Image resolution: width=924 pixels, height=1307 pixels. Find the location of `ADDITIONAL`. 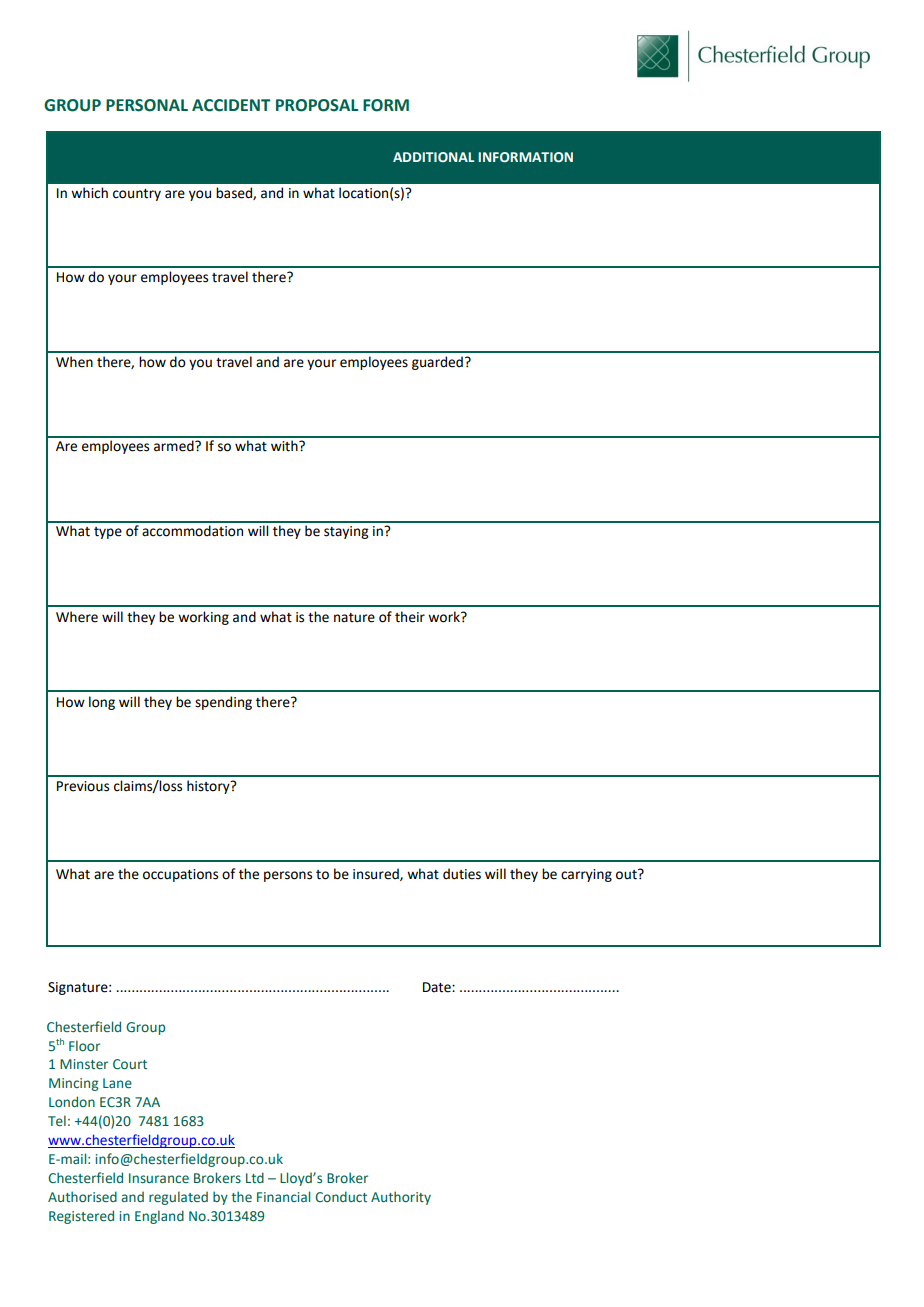

ADDITIONAL is located at coordinates (433, 157).
